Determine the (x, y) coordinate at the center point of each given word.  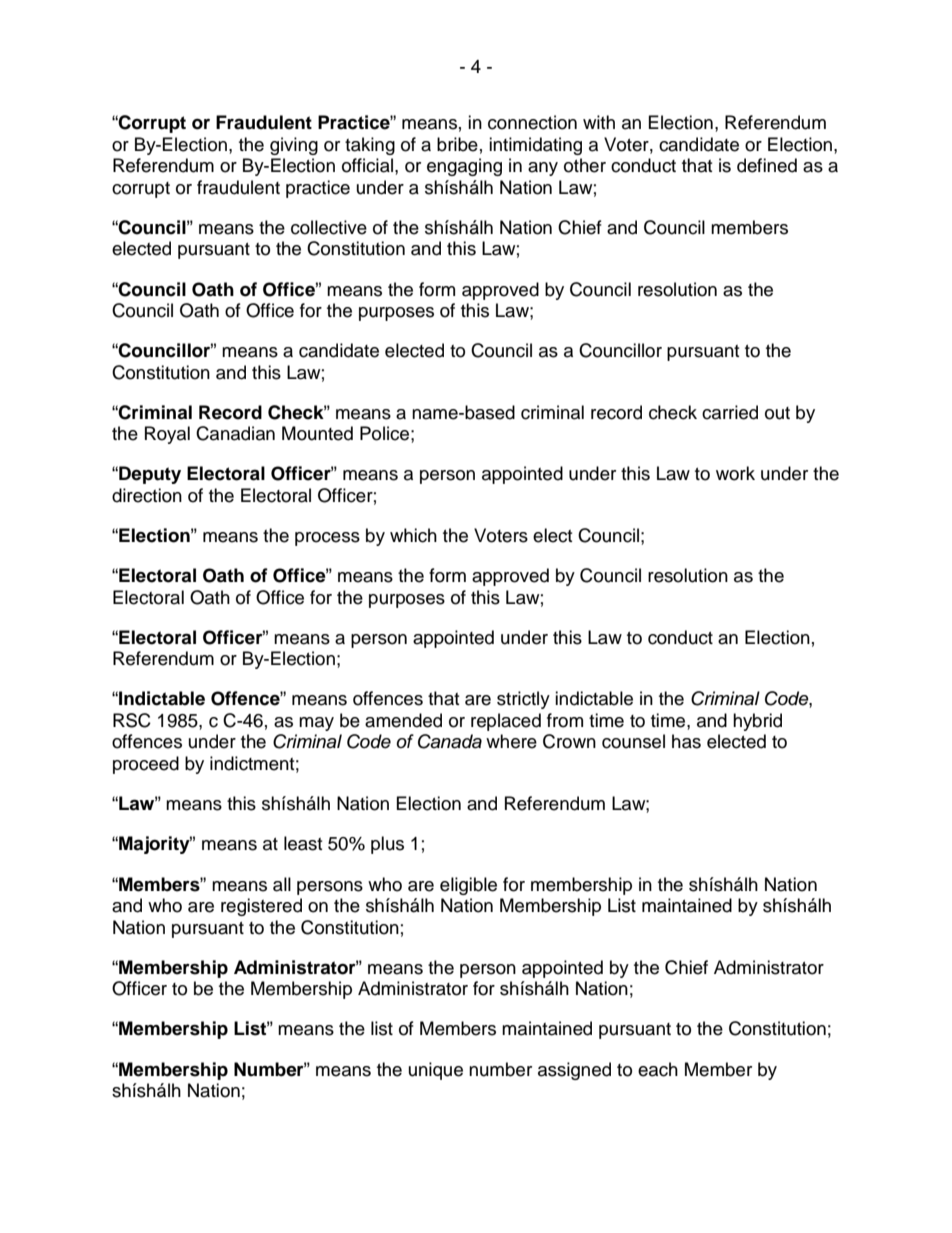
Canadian (235, 433)
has (686, 741)
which (413, 535)
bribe (457, 144)
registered (261, 907)
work (735, 473)
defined (767, 165)
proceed (146, 765)
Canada (450, 741)
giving (294, 146)
